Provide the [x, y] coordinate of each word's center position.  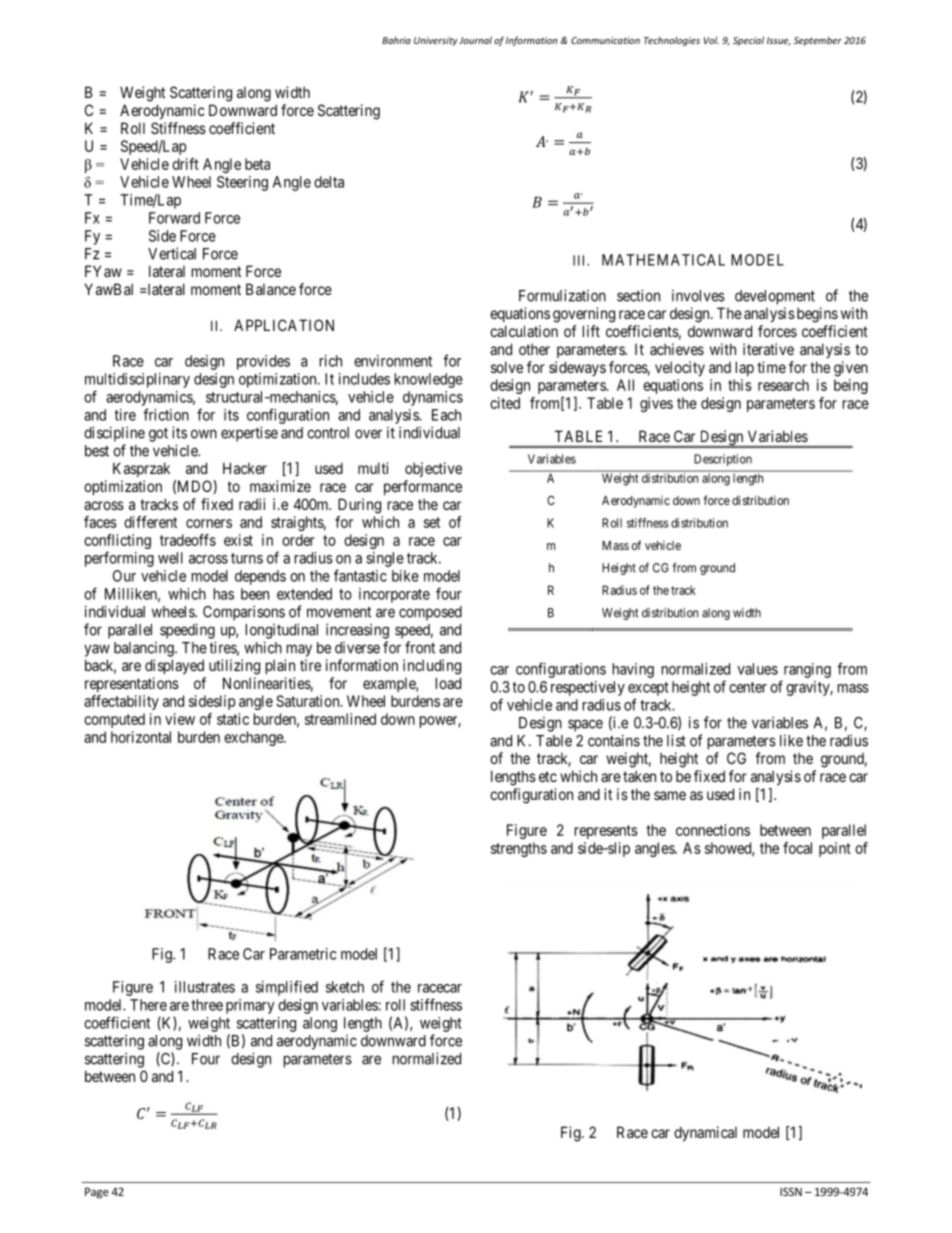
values [757, 669]
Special [748, 41]
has [224, 594]
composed [430, 613]
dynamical [705, 1133]
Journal [475, 40]
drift [185, 164]
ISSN [791, 1191]
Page [97, 1193]
